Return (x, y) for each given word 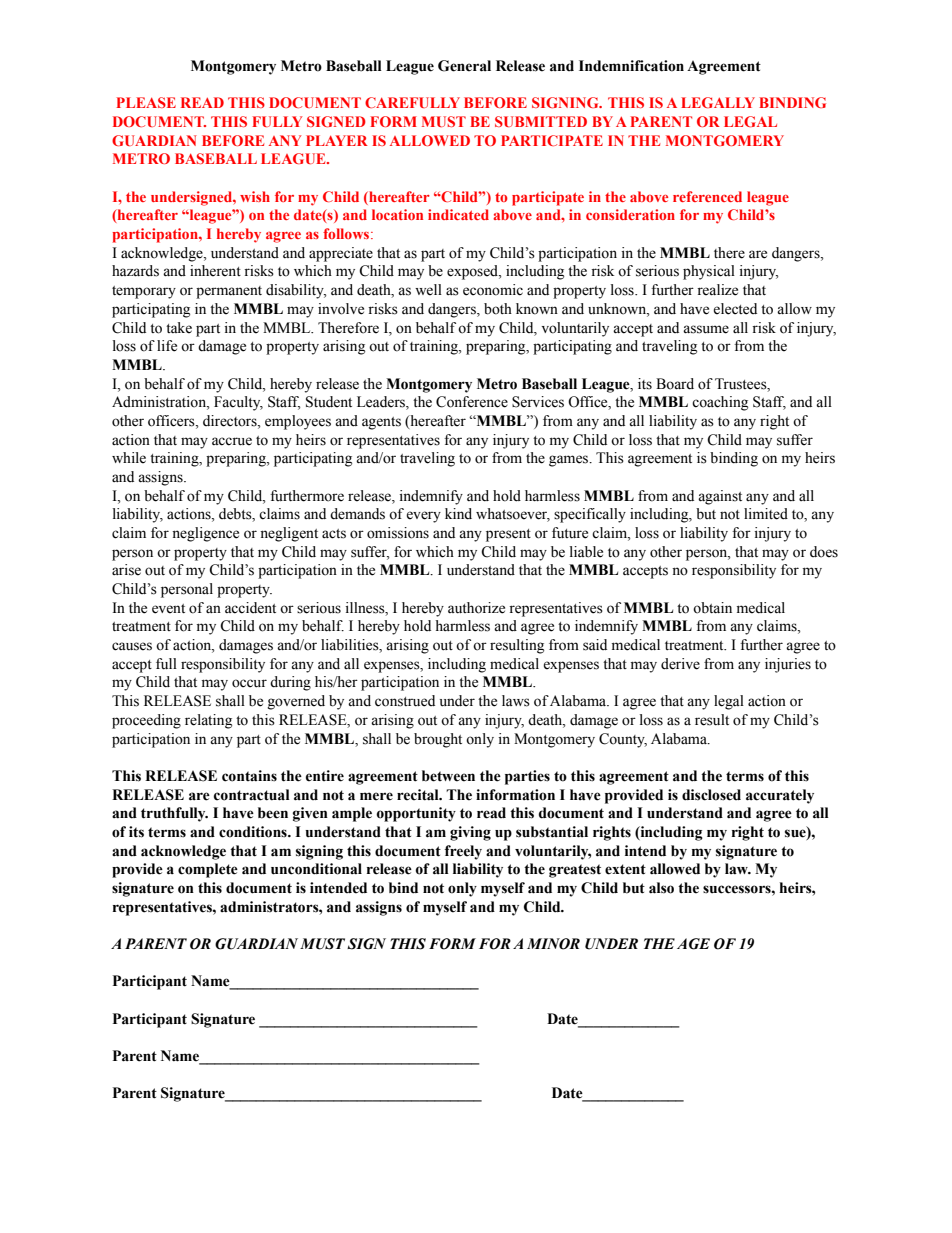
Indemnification (631, 66)
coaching (720, 403)
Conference (472, 402)
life (167, 346)
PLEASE (146, 102)
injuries (788, 665)
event (168, 609)
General (464, 66)
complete (208, 870)
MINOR (553, 944)
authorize (476, 608)
